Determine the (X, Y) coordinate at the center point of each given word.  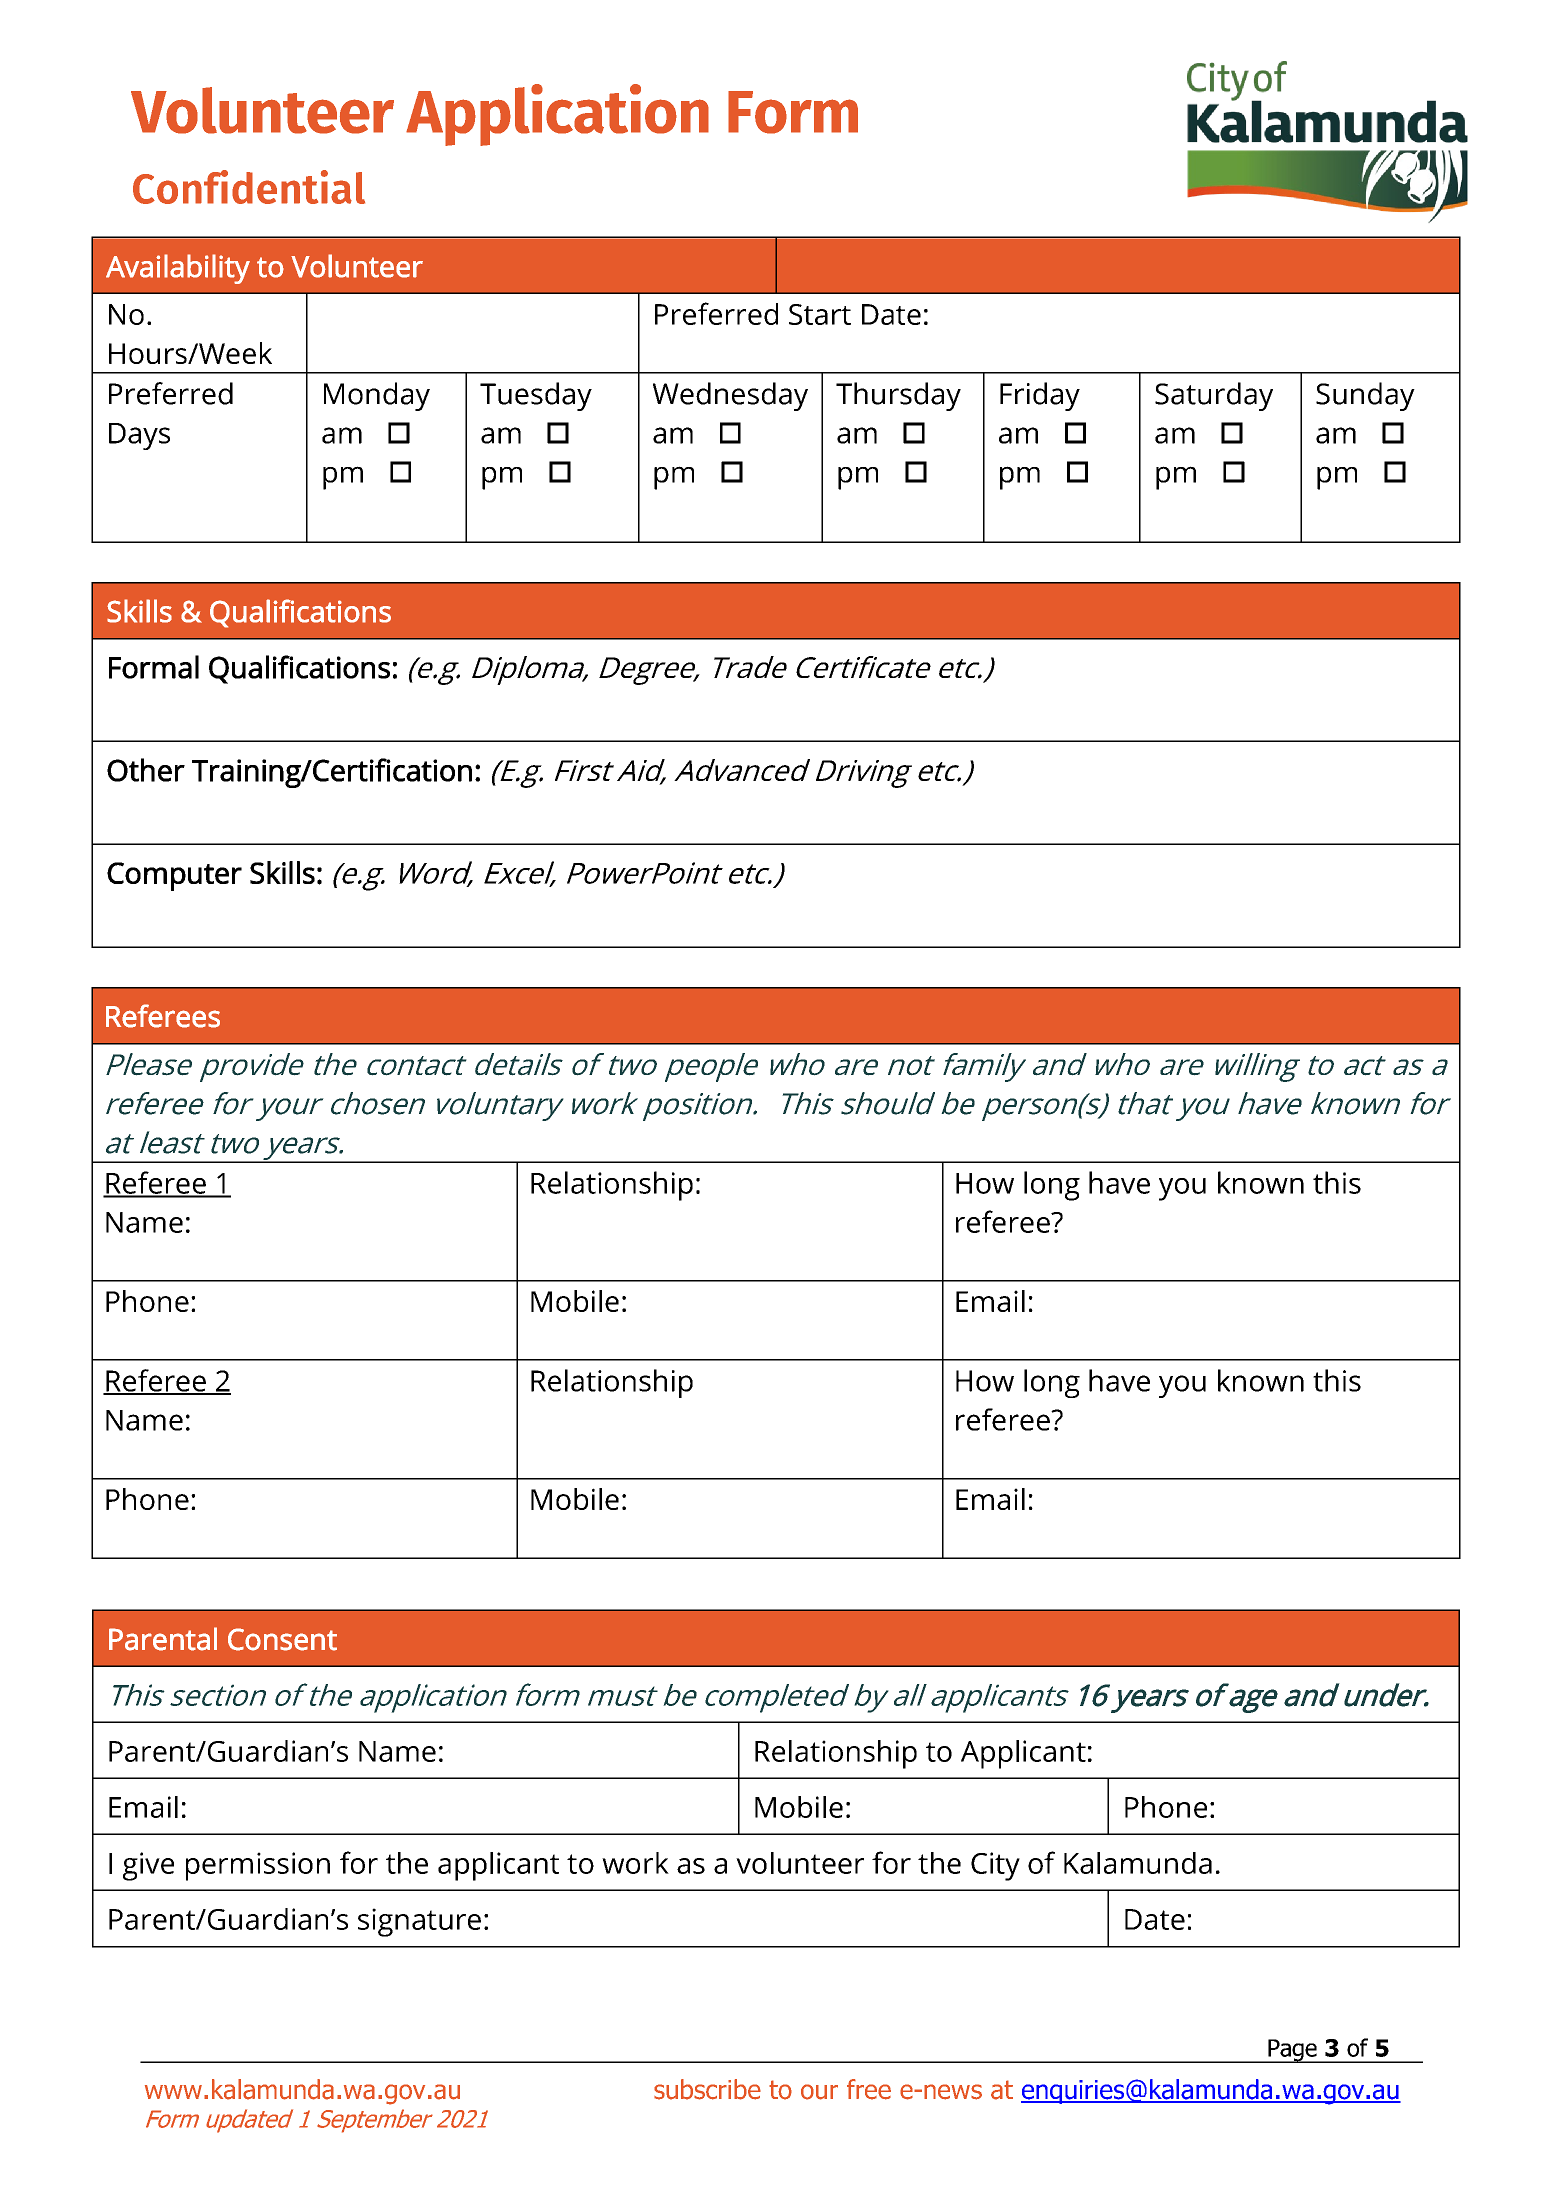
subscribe (707, 2089)
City (995, 1866)
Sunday (1365, 396)
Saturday (1214, 396)
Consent (282, 1639)
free (869, 2089)
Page (1292, 2051)
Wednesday (730, 396)
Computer (174, 876)
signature (419, 1922)
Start (820, 314)
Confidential (249, 187)
